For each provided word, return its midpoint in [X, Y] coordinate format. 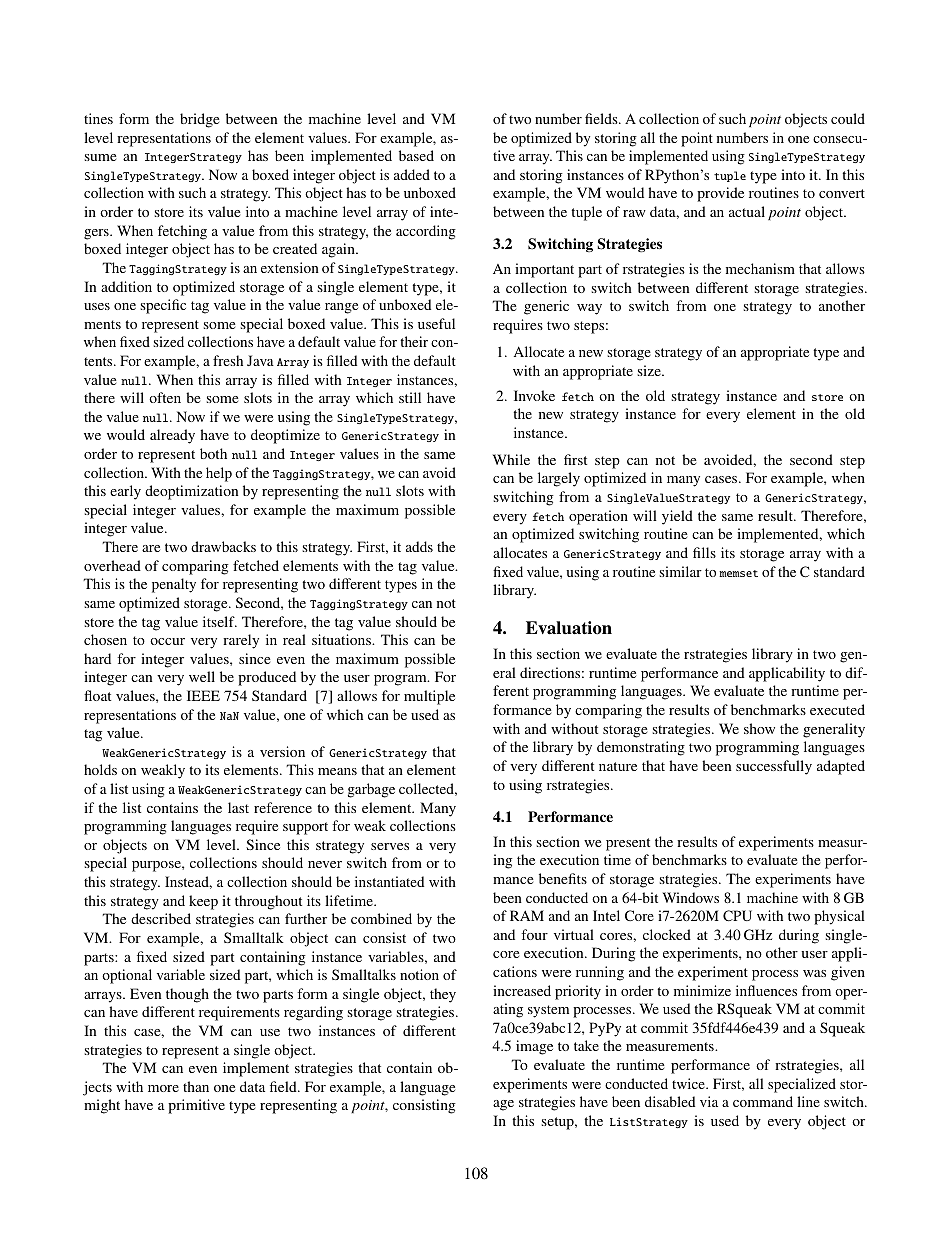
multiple [429, 697]
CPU [737, 915]
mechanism [760, 268]
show [759, 728]
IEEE [203, 695]
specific [163, 306]
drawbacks [223, 546]
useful [436, 323]
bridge [199, 120]
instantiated [389, 881]
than [196, 1086]
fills [704, 552]
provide [720, 194]
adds [419, 546]
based [416, 155]
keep [203, 902]
